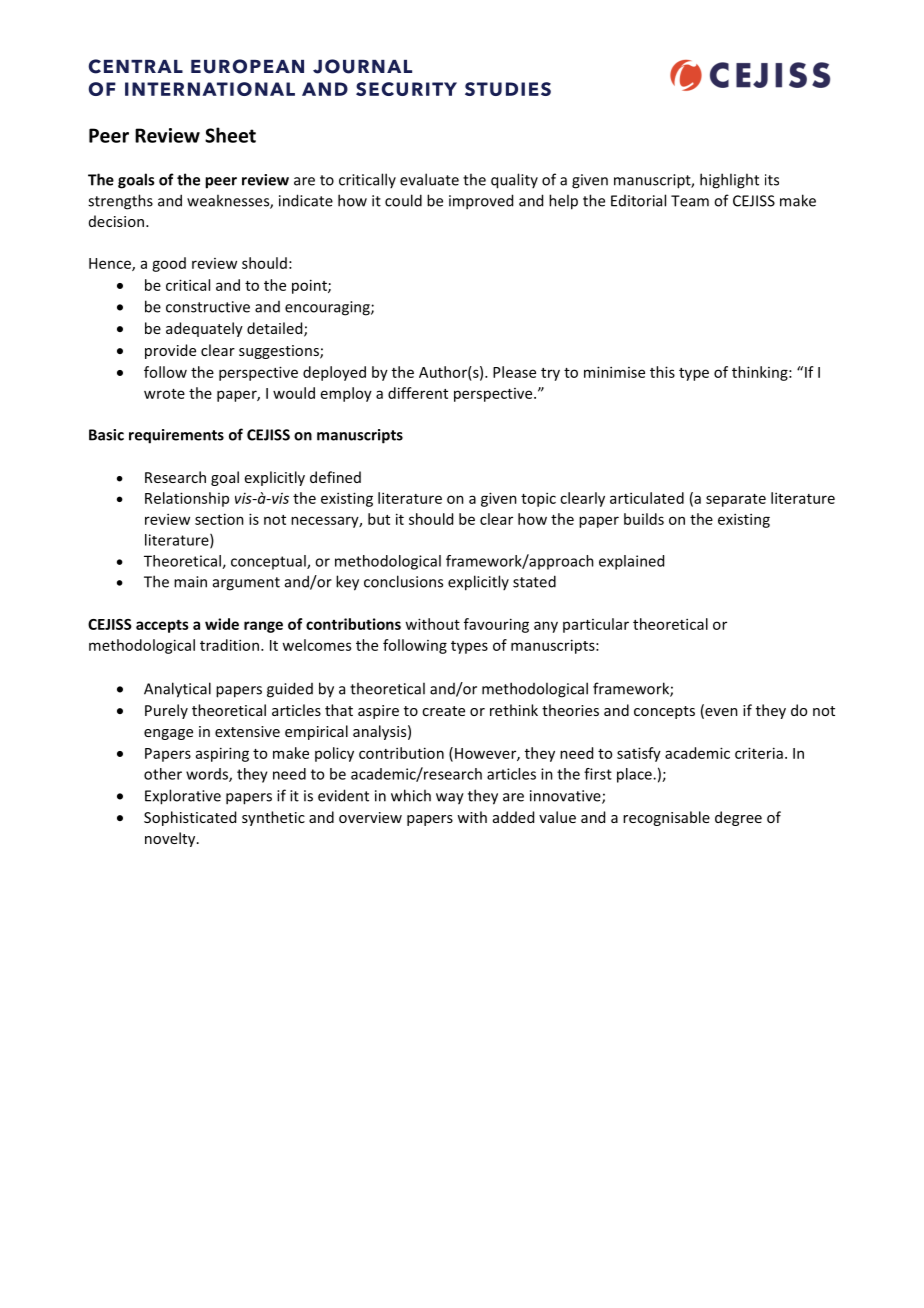 The image size is (924, 1308). What do you see at coordinates (190, 582) in the image?
I see `main` at bounding box center [190, 582].
